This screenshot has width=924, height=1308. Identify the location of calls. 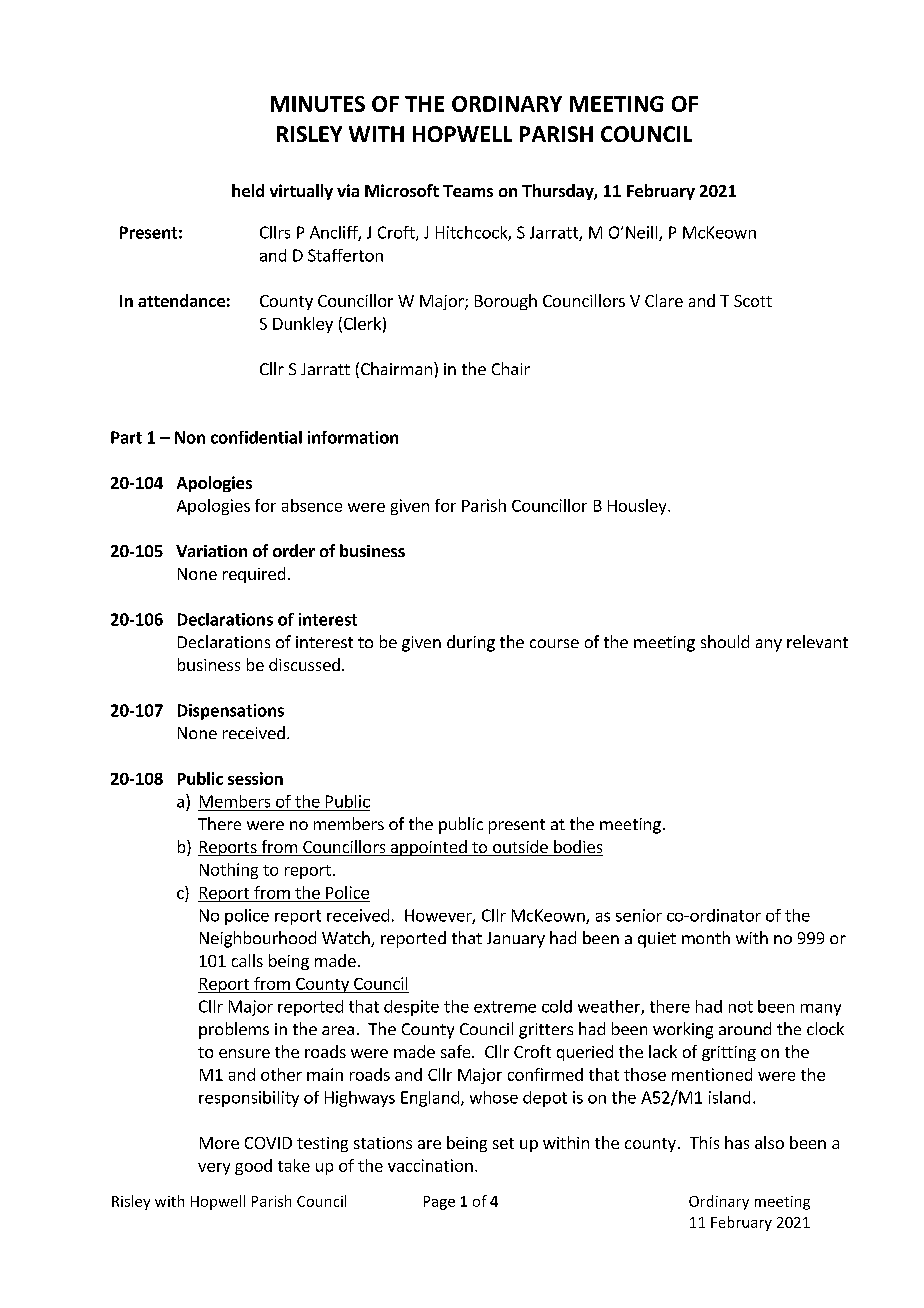
(247, 960).
